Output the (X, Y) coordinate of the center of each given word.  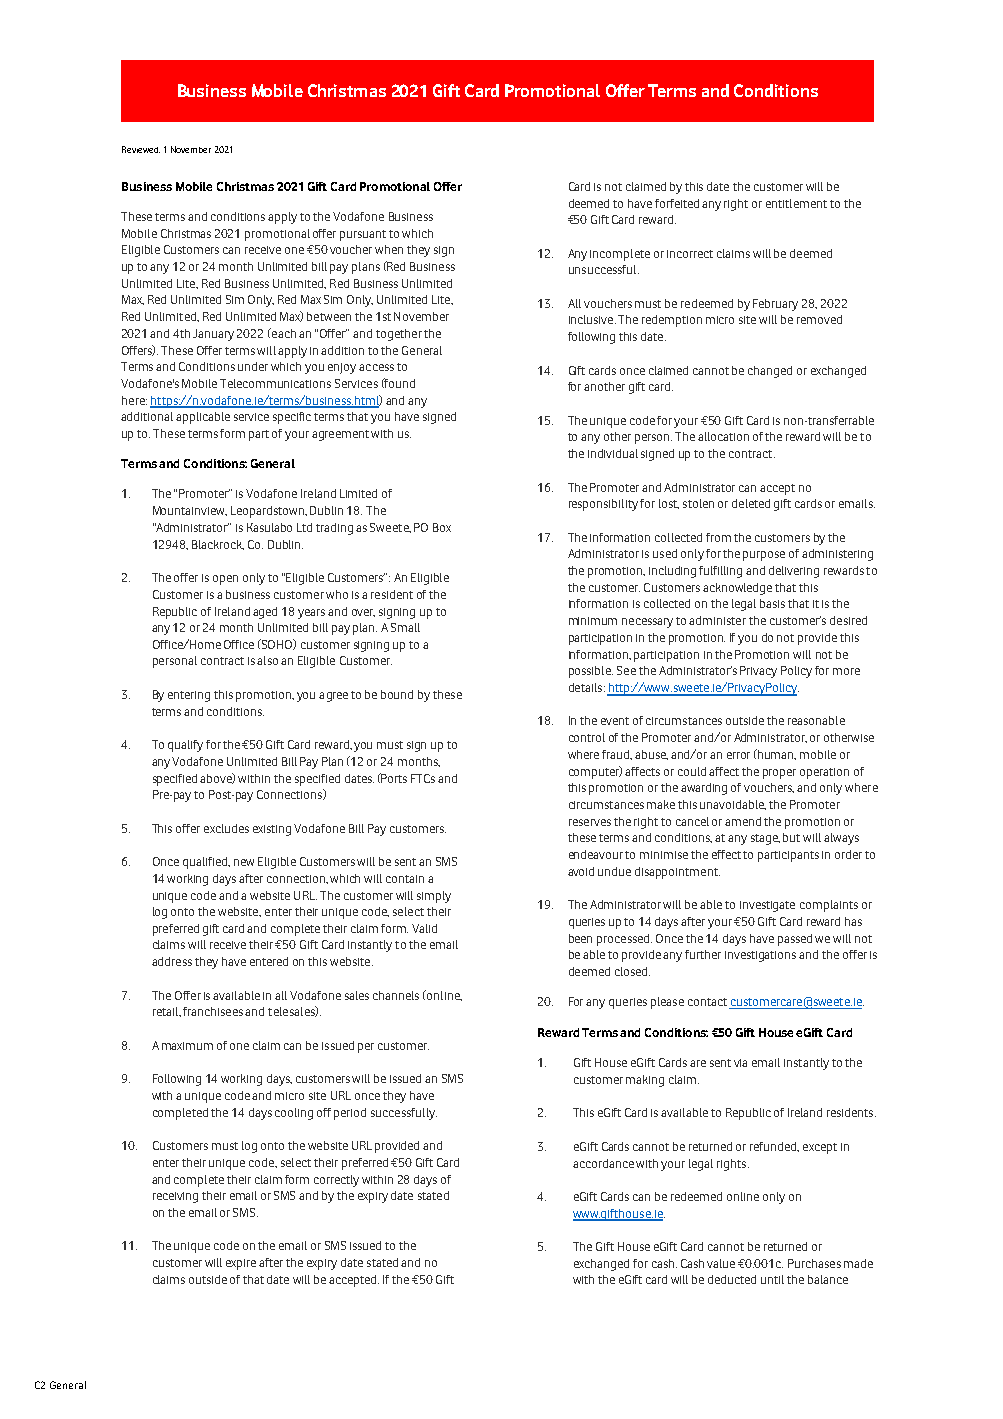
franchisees (213, 1011)
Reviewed (141, 149)
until (772, 1279)
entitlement (796, 203)
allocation (723, 436)
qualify (185, 746)
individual (613, 453)
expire (241, 1264)
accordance (603, 1163)
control (587, 737)
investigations (760, 956)
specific (292, 418)
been (580, 938)
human (776, 754)
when (389, 249)
